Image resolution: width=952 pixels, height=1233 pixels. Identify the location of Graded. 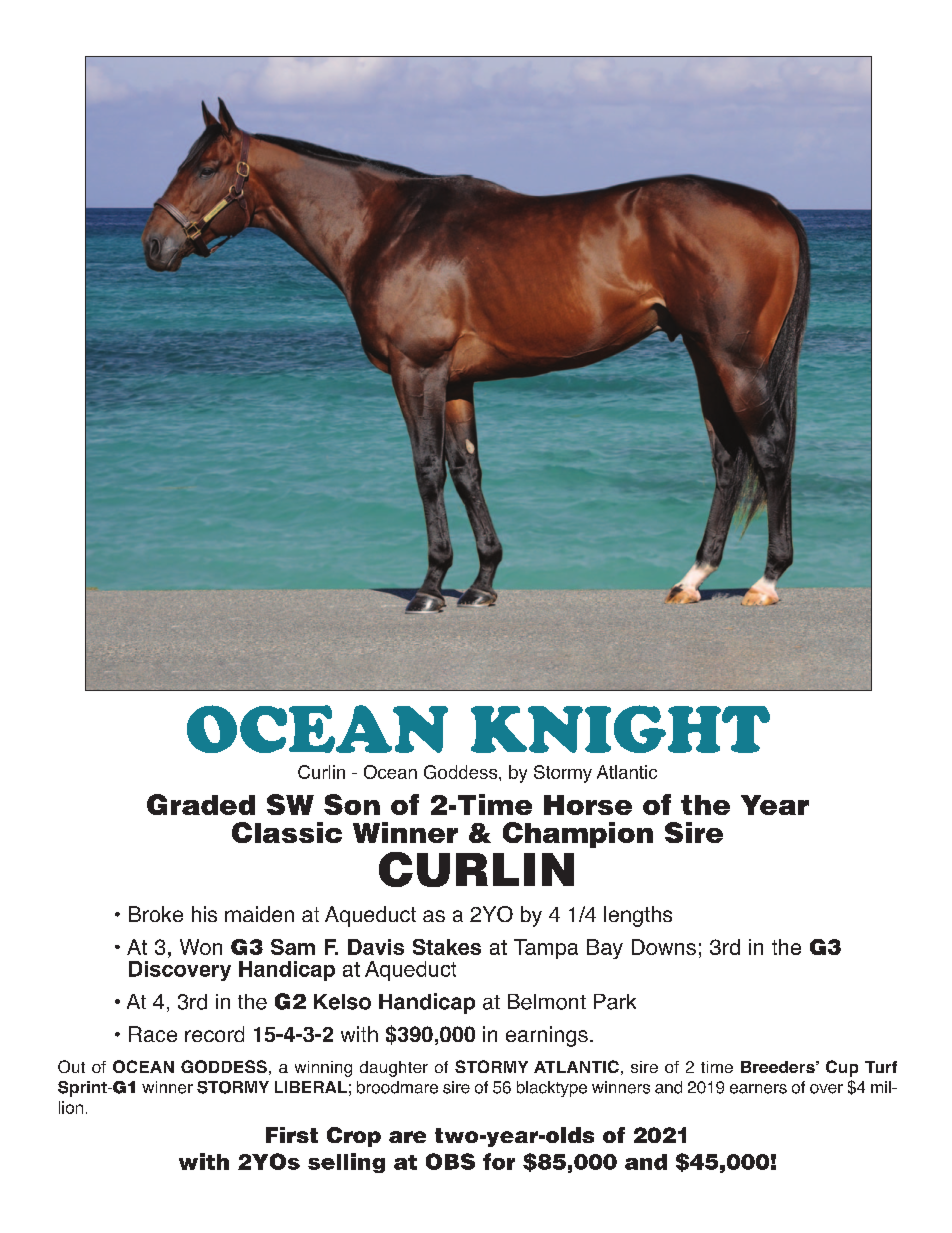
(201, 804).
